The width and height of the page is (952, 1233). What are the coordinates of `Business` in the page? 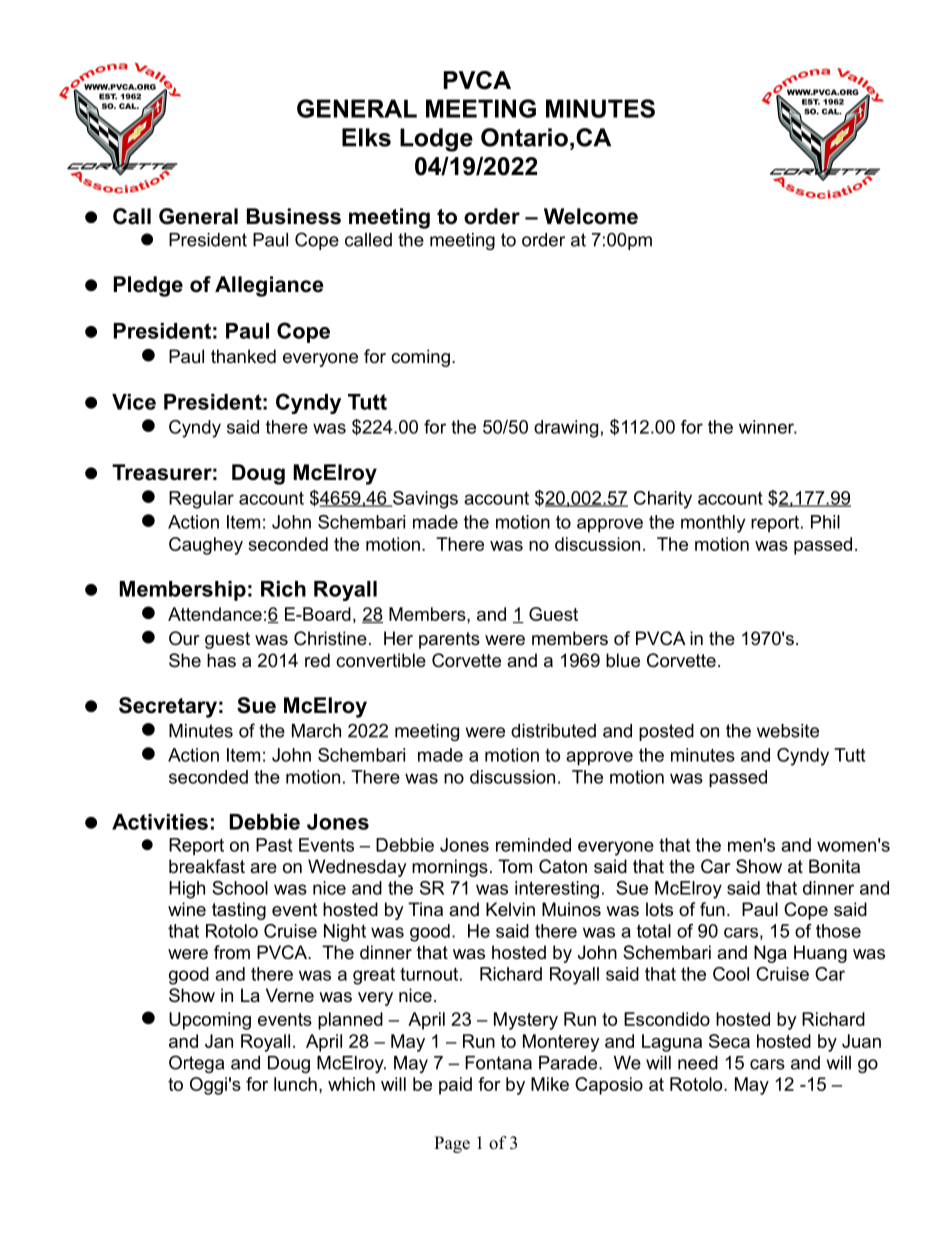 It's located at (294, 216).
